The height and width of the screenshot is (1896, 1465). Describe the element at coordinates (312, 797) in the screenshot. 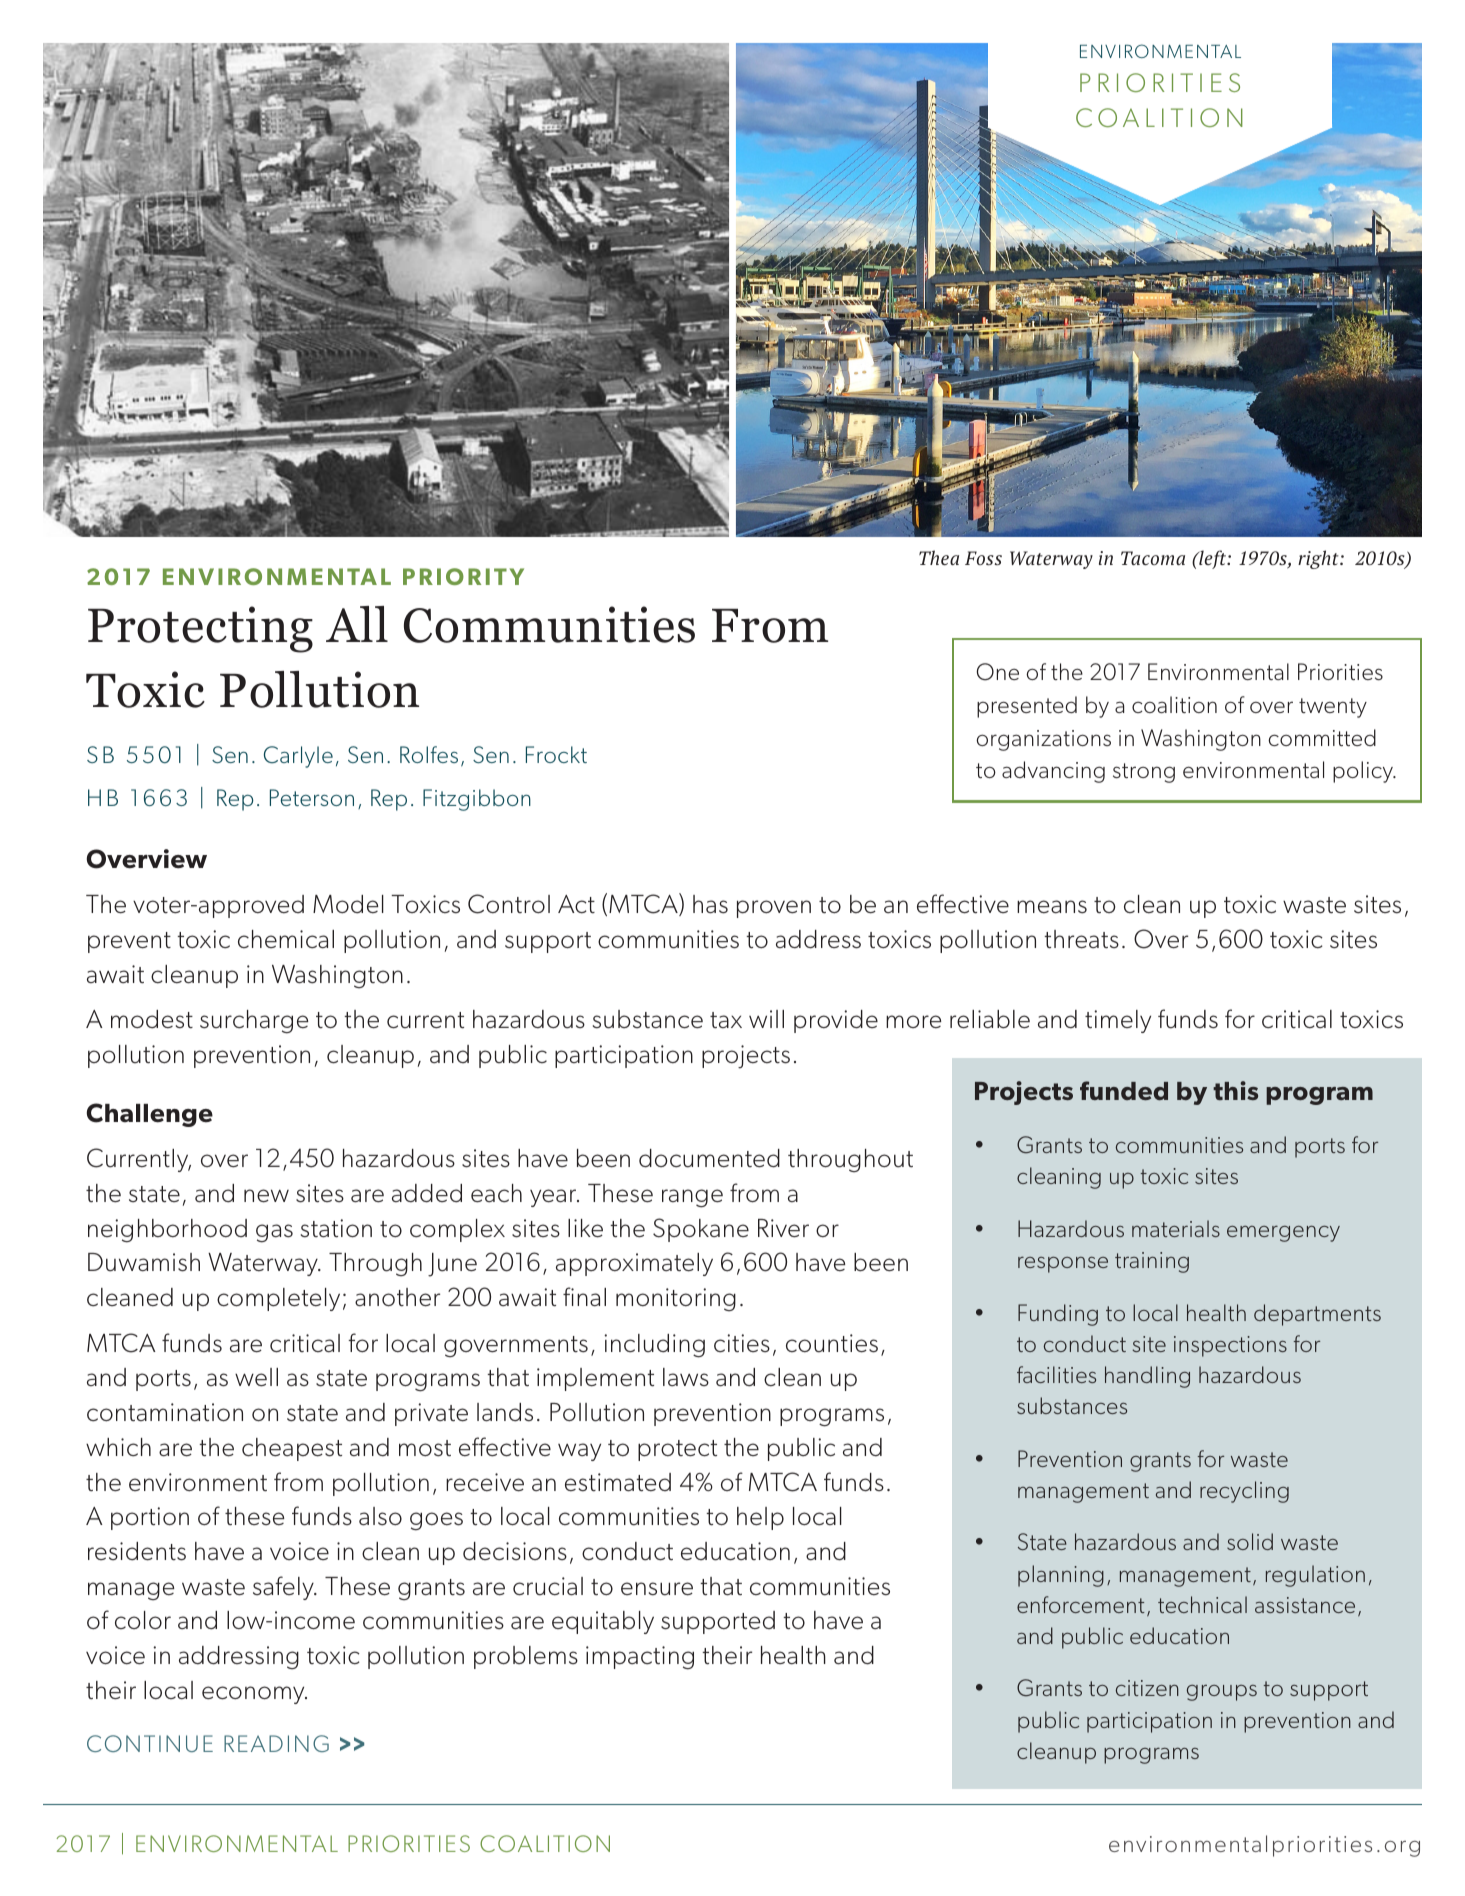

I see `Peterson` at that location.
